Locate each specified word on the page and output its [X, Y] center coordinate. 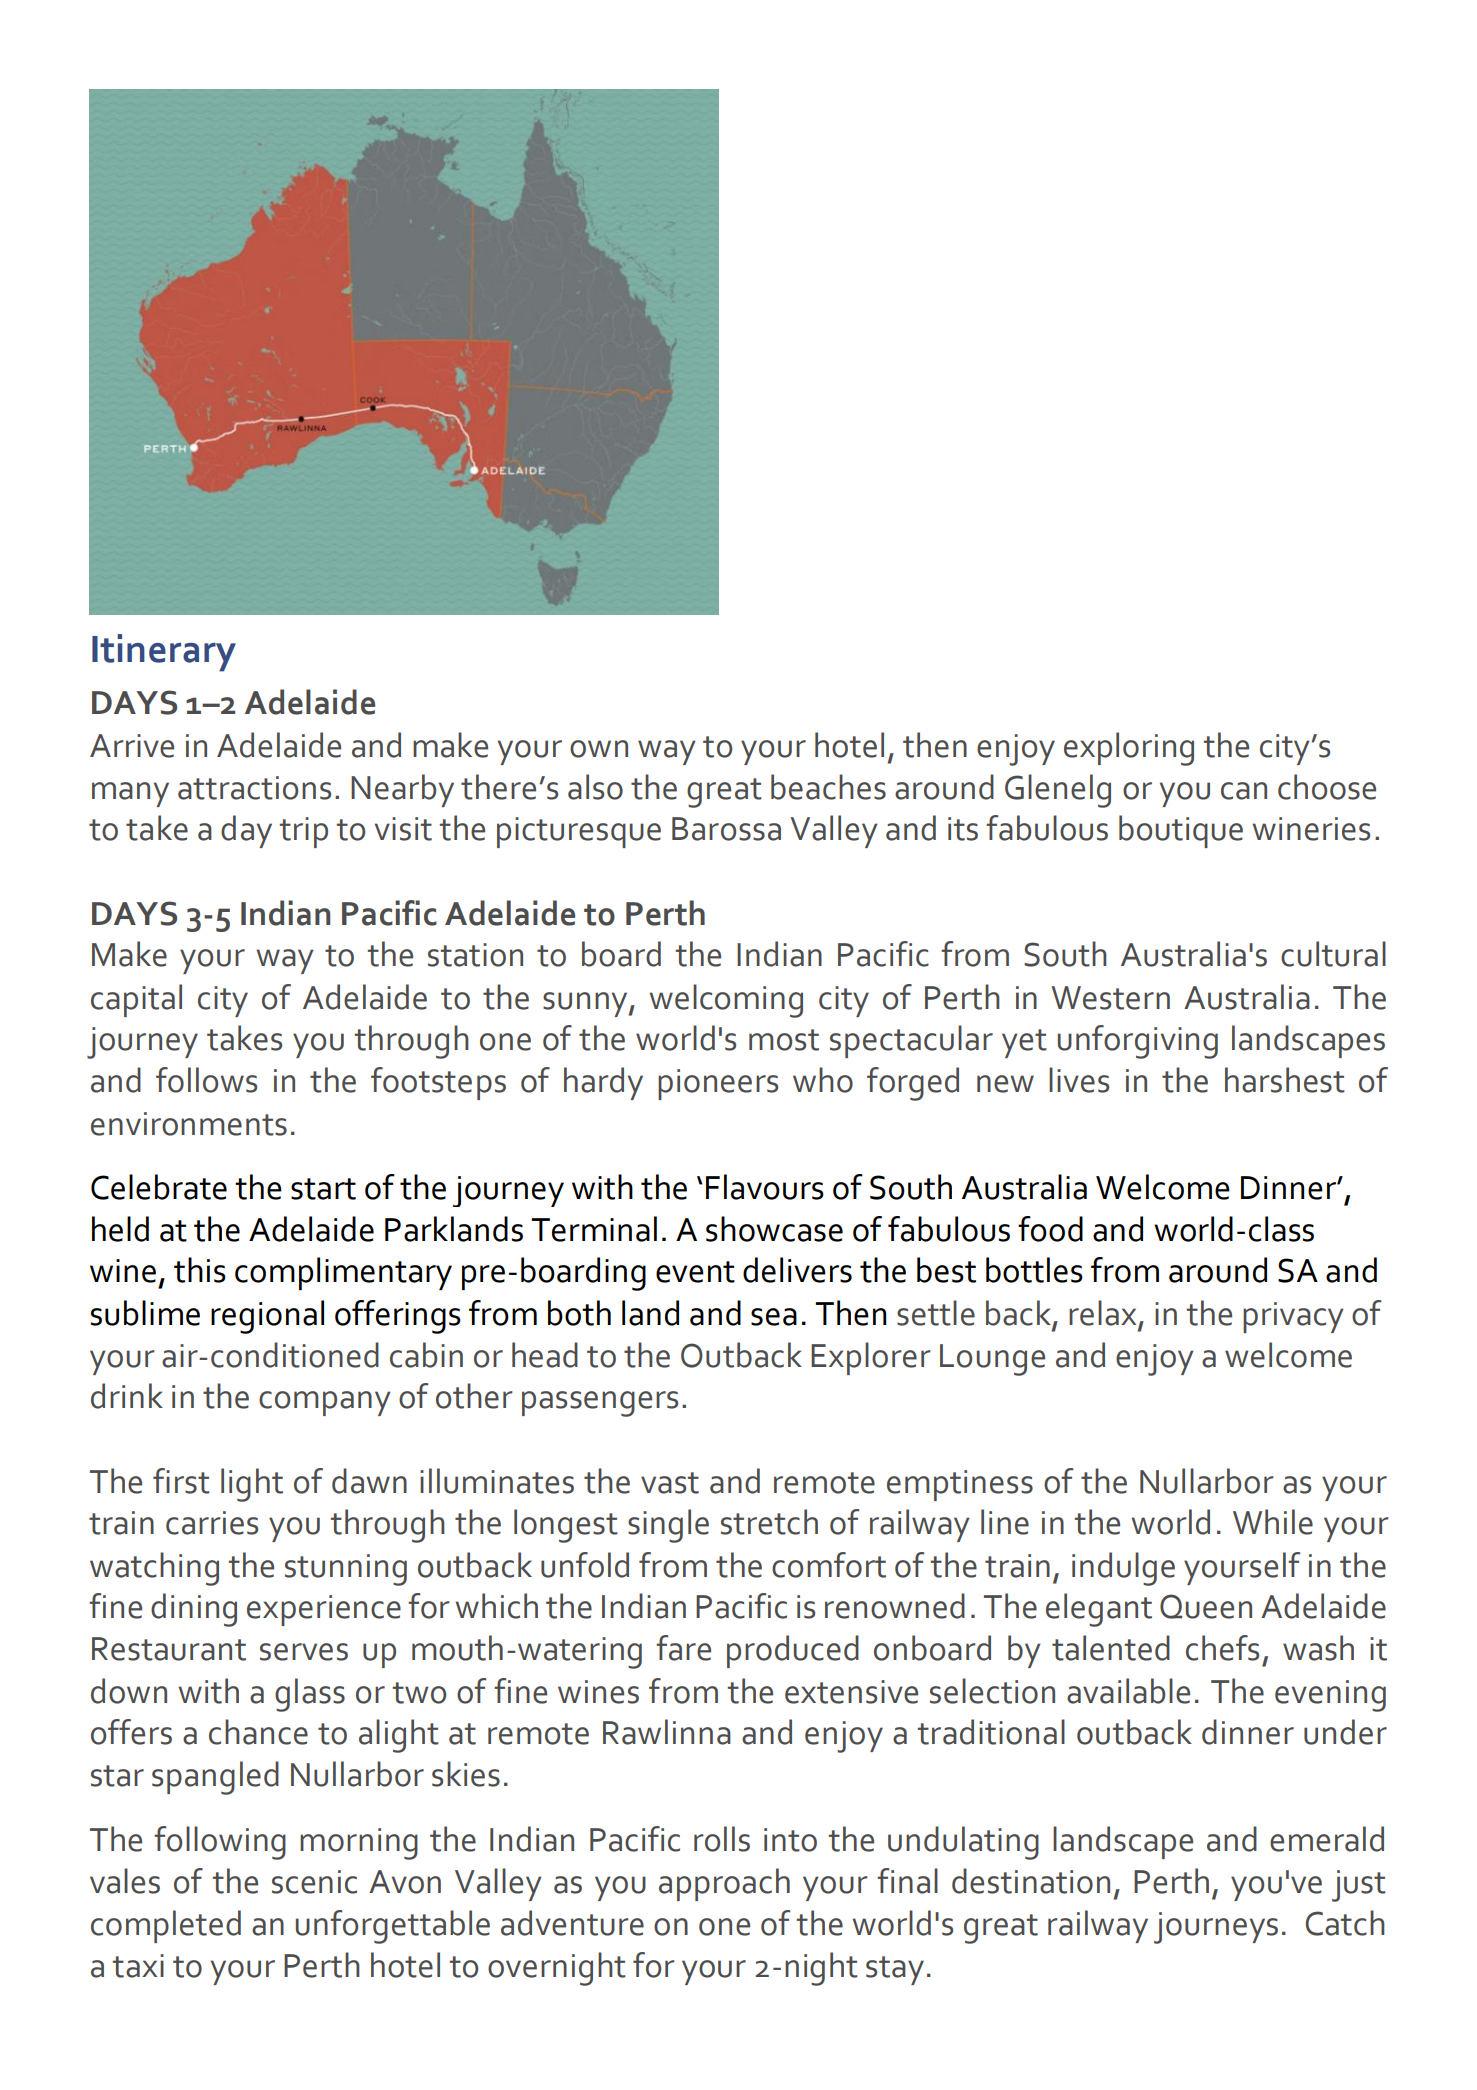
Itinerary [164, 653]
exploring [1129, 749]
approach [724, 1884]
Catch [1345, 1923]
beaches [828, 787]
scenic [314, 1882]
